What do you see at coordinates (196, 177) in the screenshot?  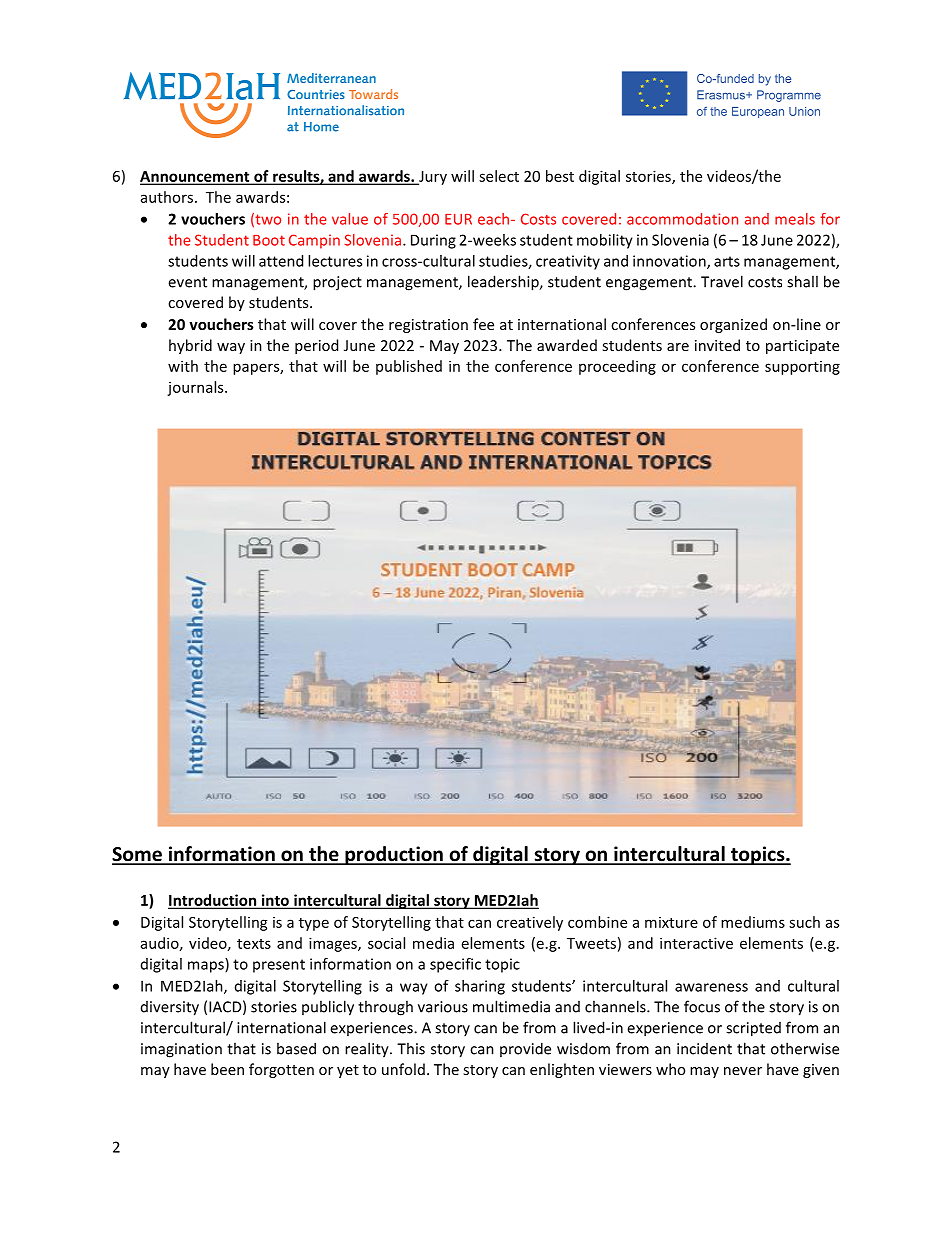 I see `Announcement` at bounding box center [196, 177].
